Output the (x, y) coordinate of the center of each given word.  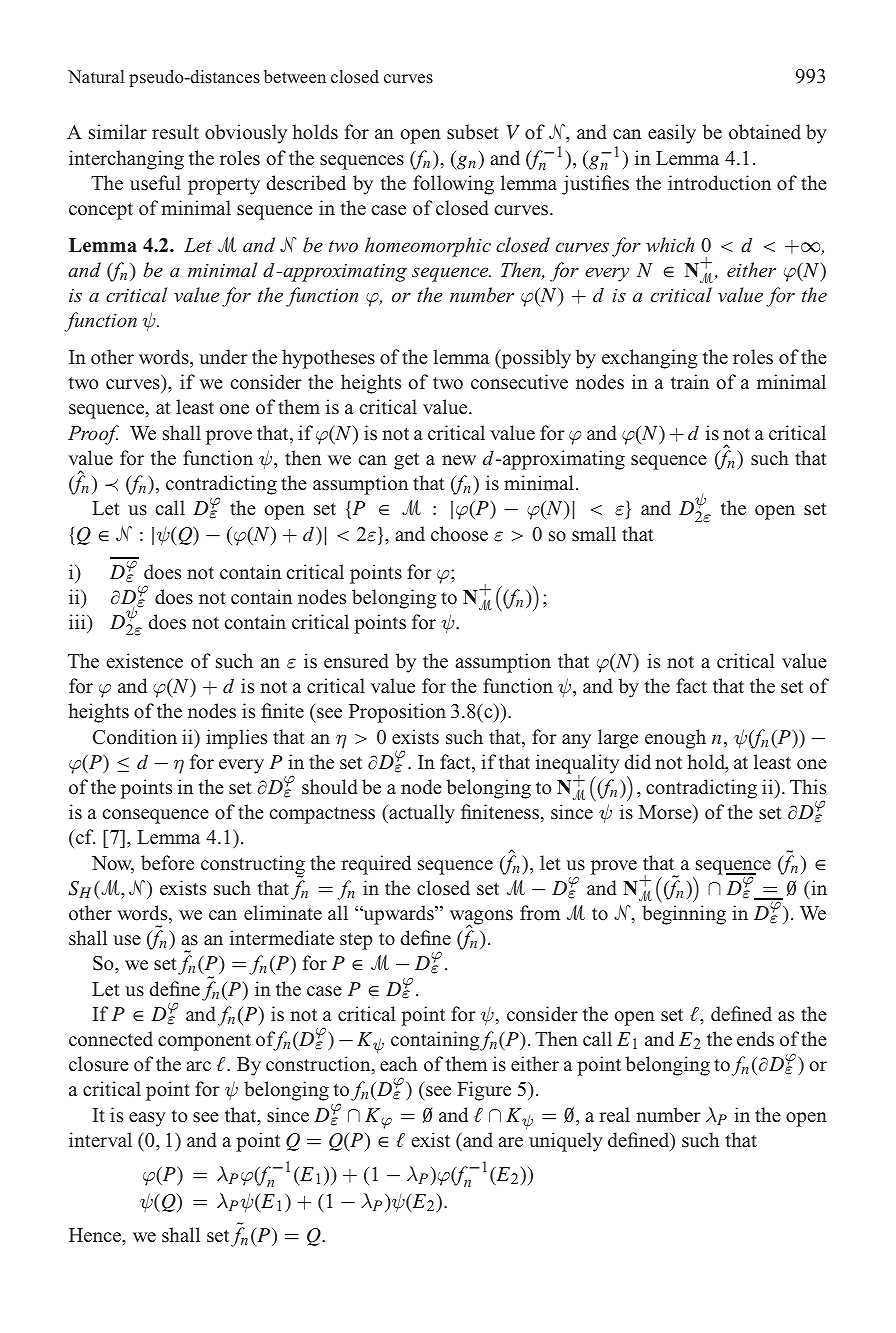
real (614, 1115)
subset (473, 132)
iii (78, 621)
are (511, 1142)
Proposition (397, 713)
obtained (765, 132)
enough (675, 739)
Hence (96, 1235)
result (175, 132)
